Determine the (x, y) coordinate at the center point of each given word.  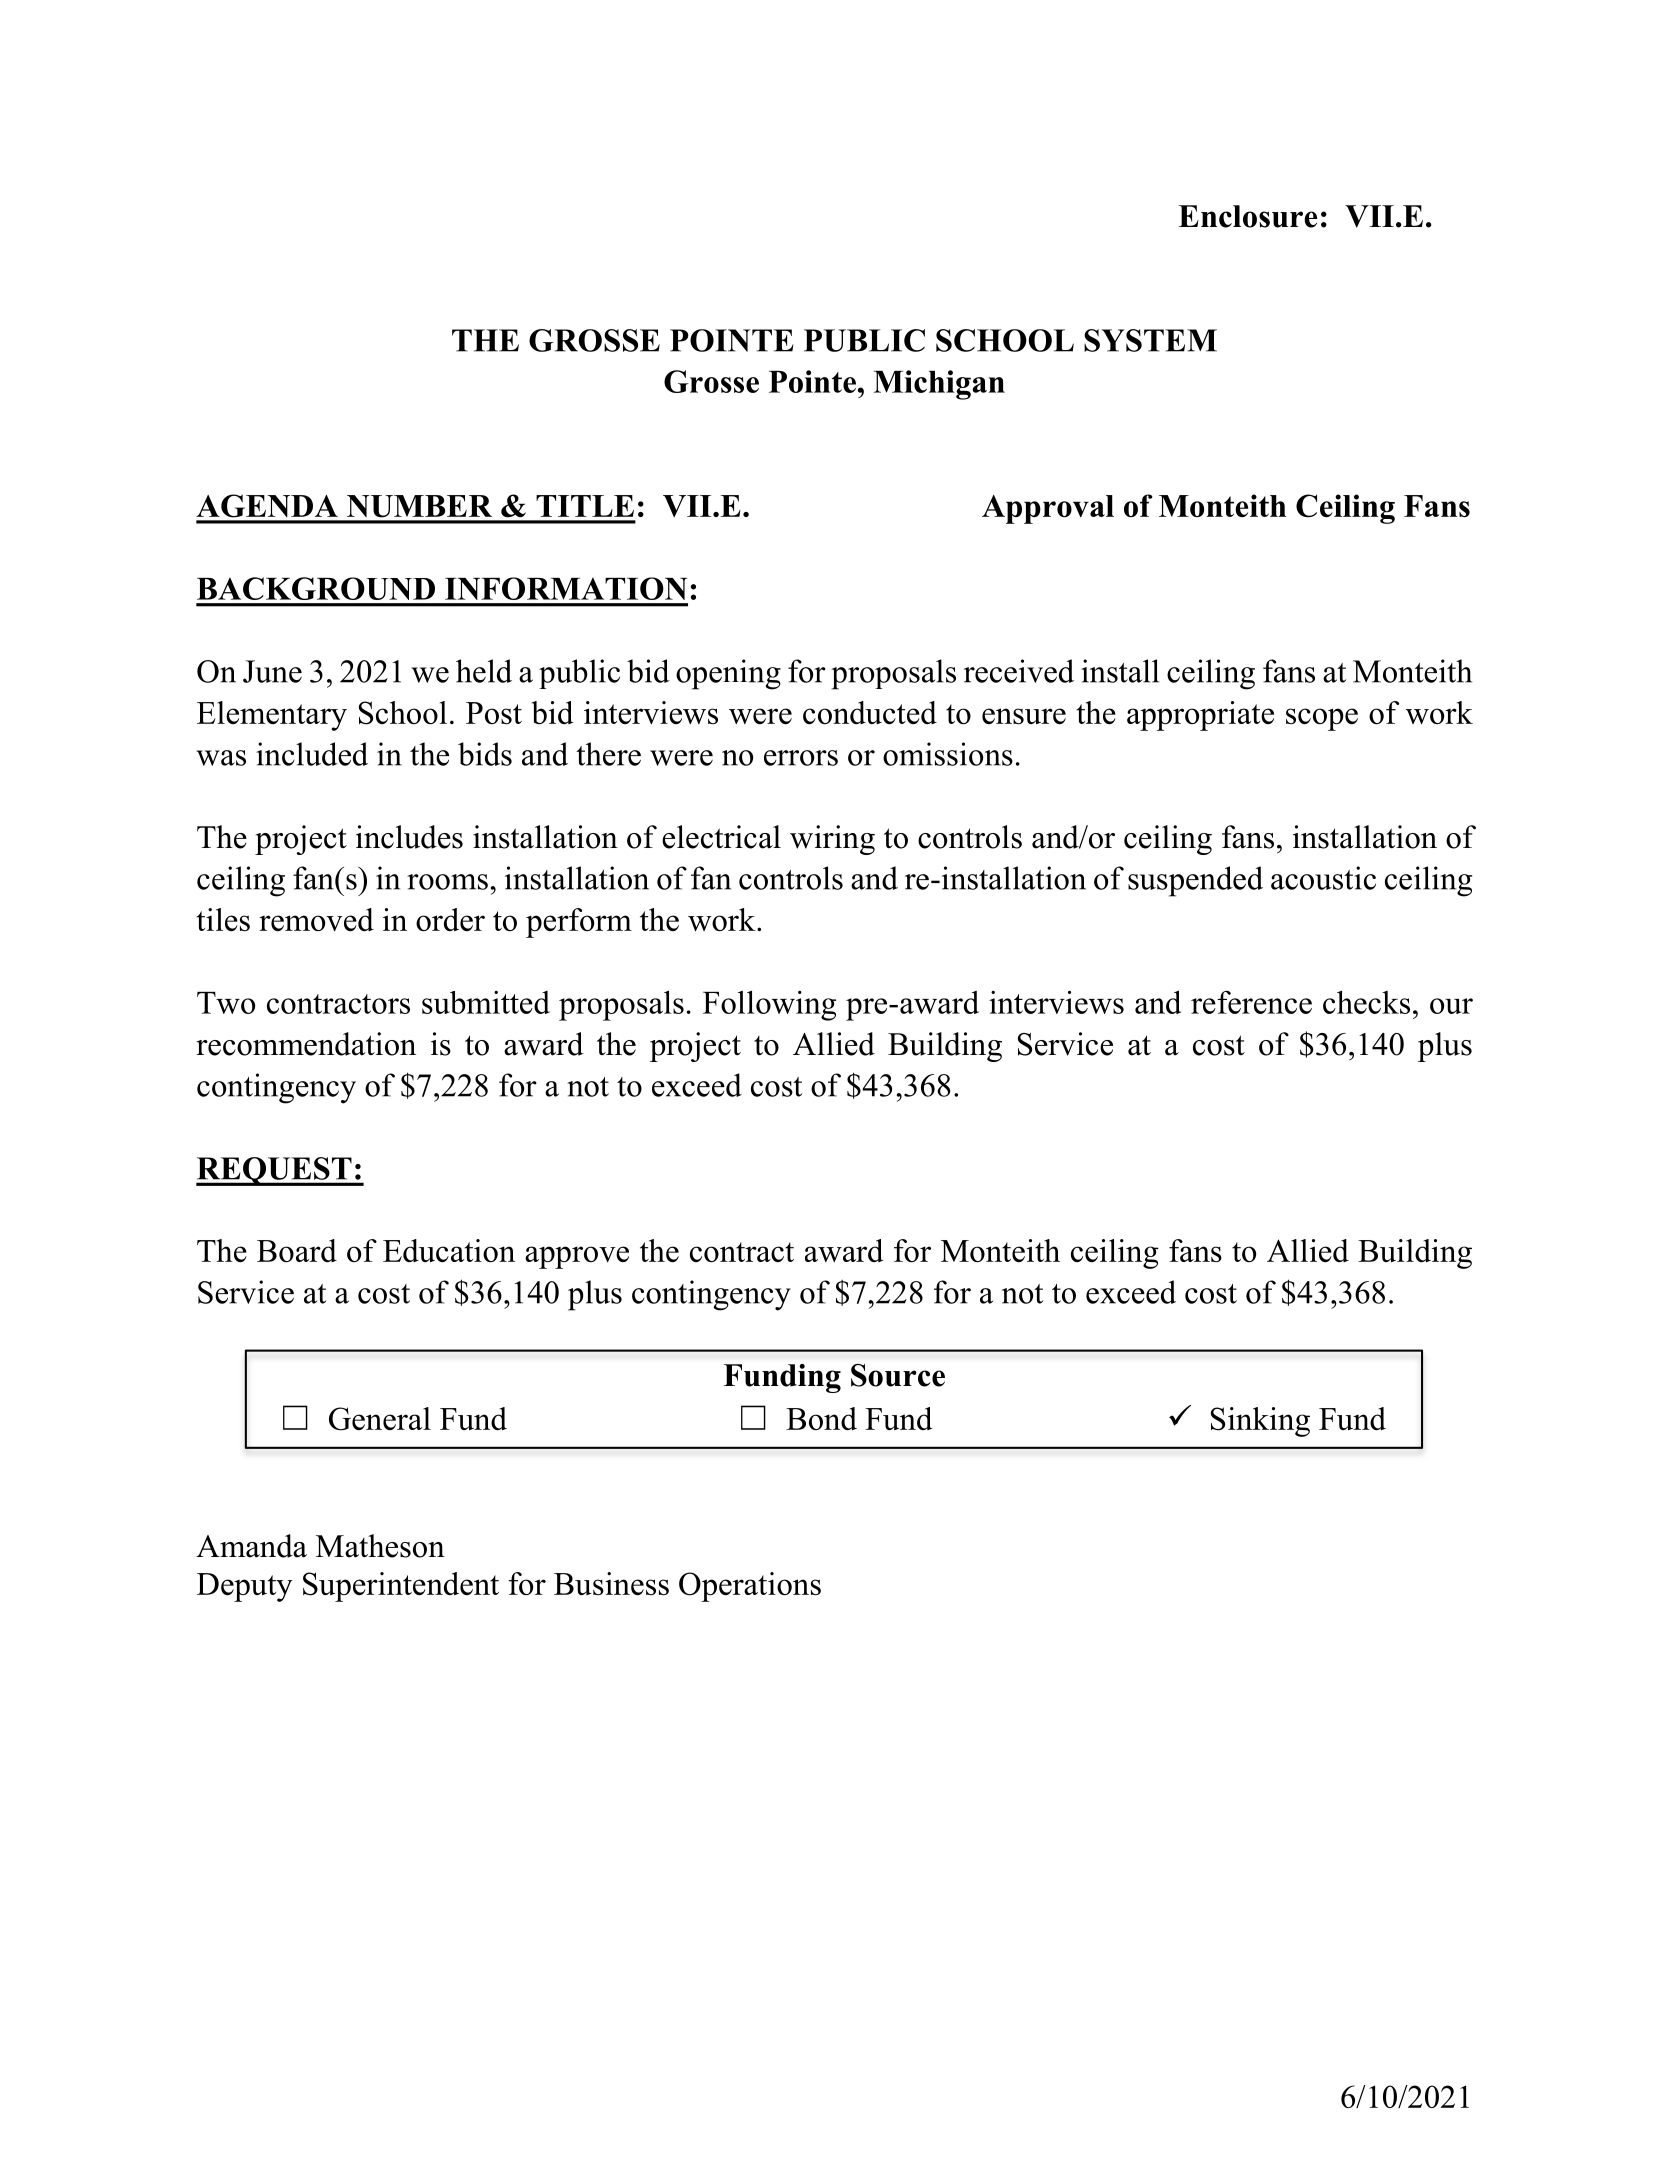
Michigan (939, 385)
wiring (832, 840)
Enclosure (1248, 216)
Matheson (380, 1546)
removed (316, 919)
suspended (1195, 881)
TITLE (585, 506)
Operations (750, 1587)
